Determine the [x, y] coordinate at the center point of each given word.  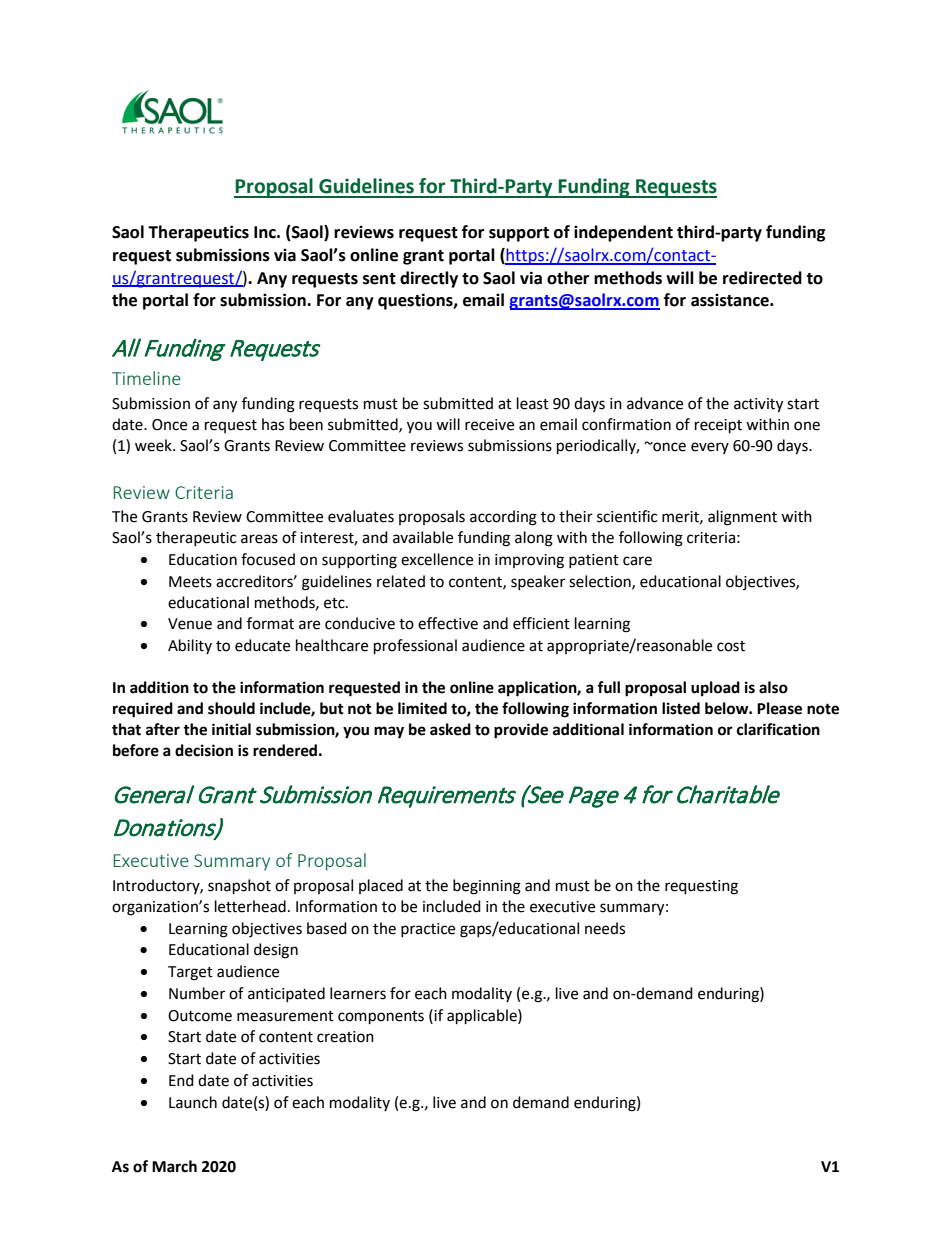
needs [605, 928]
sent [379, 279]
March [174, 1166]
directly [429, 279]
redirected [762, 278]
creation [345, 1037]
